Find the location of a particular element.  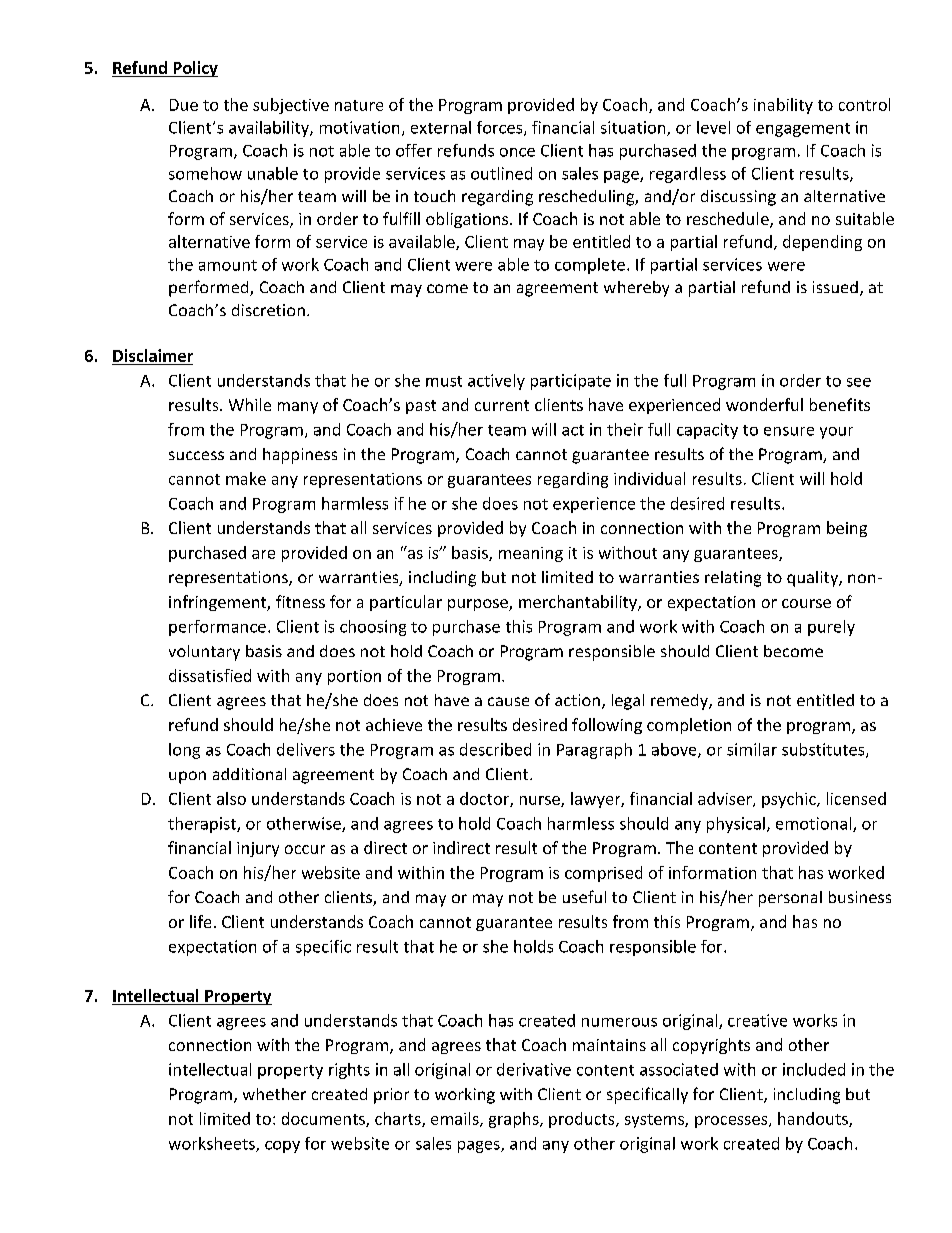

being is located at coordinates (847, 529).
